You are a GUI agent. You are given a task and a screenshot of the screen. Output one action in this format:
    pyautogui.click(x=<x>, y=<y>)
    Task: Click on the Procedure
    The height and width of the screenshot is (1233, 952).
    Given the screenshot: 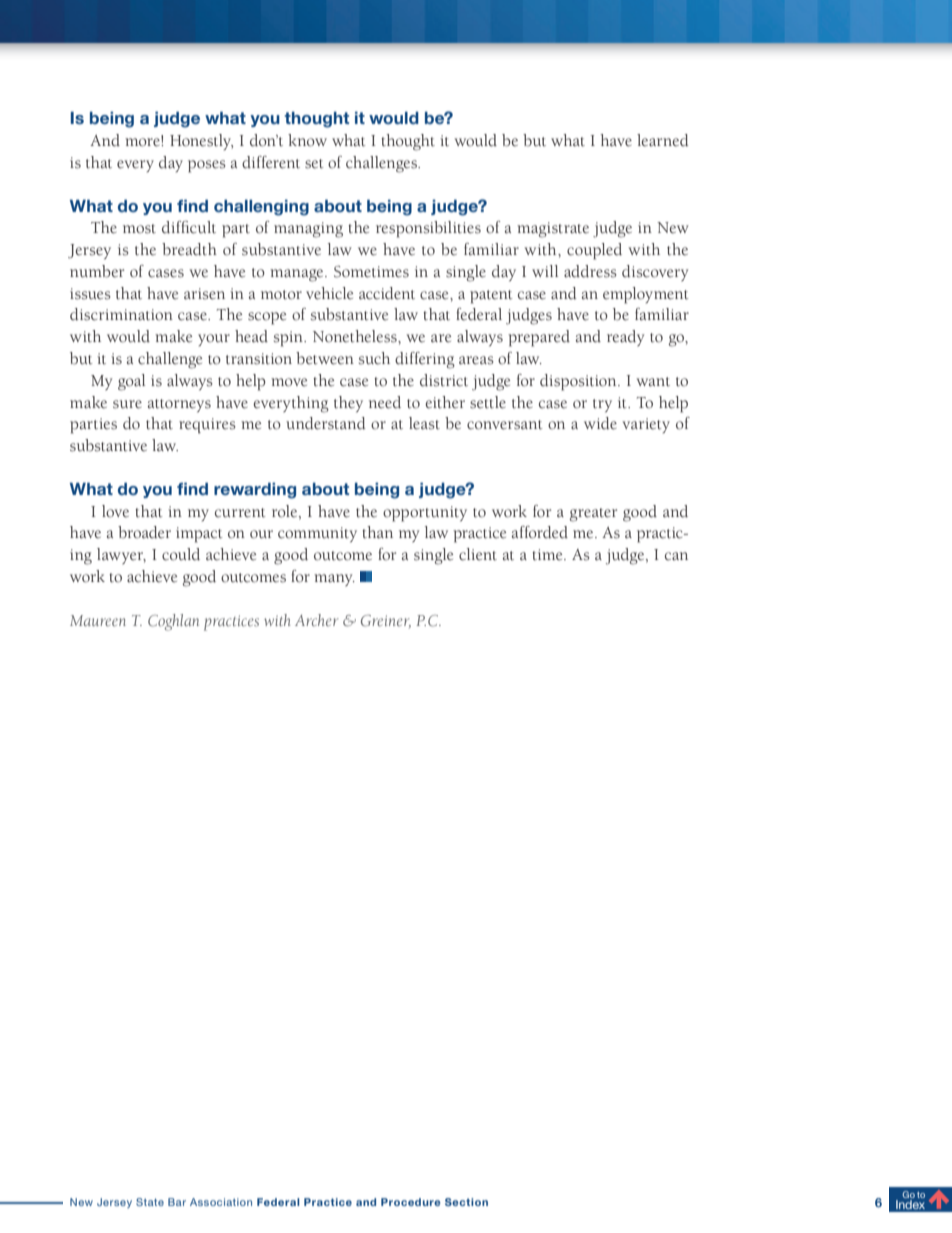 What is the action you would take?
    pyautogui.click(x=411, y=1202)
